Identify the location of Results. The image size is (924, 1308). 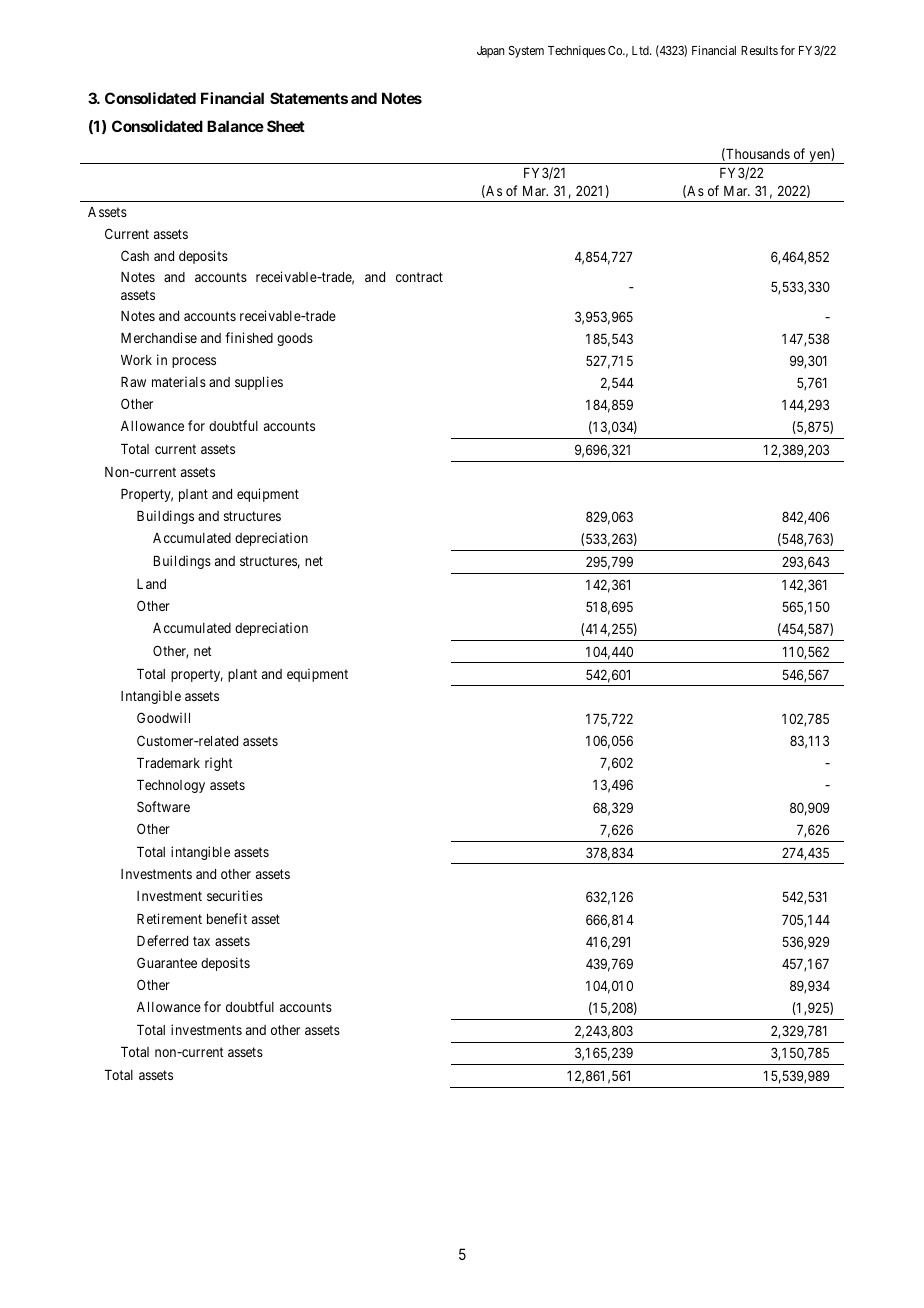
(759, 50).
